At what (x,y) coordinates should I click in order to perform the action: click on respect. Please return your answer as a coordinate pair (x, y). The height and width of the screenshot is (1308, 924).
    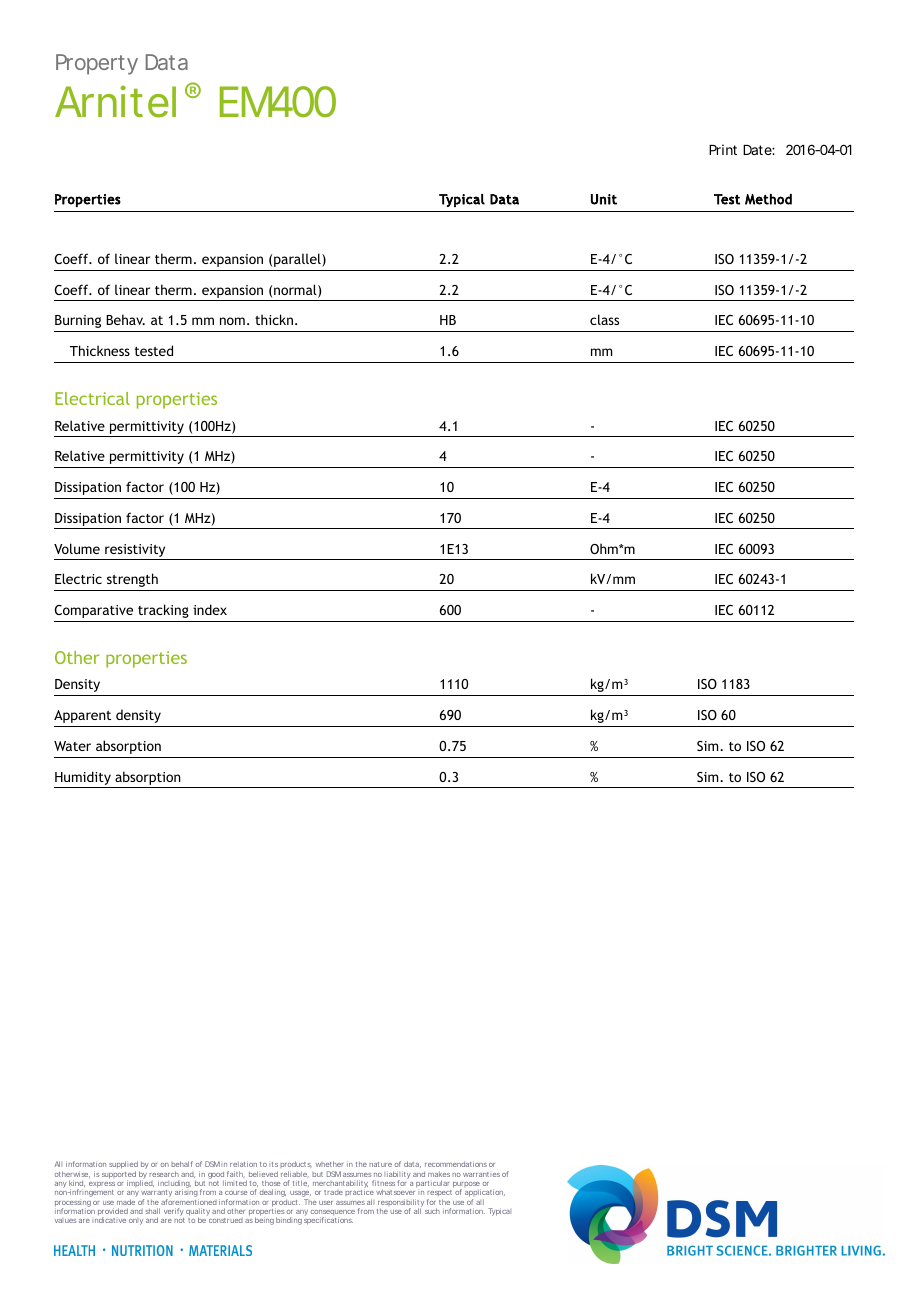
    Looking at the image, I should click on (439, 1195).
